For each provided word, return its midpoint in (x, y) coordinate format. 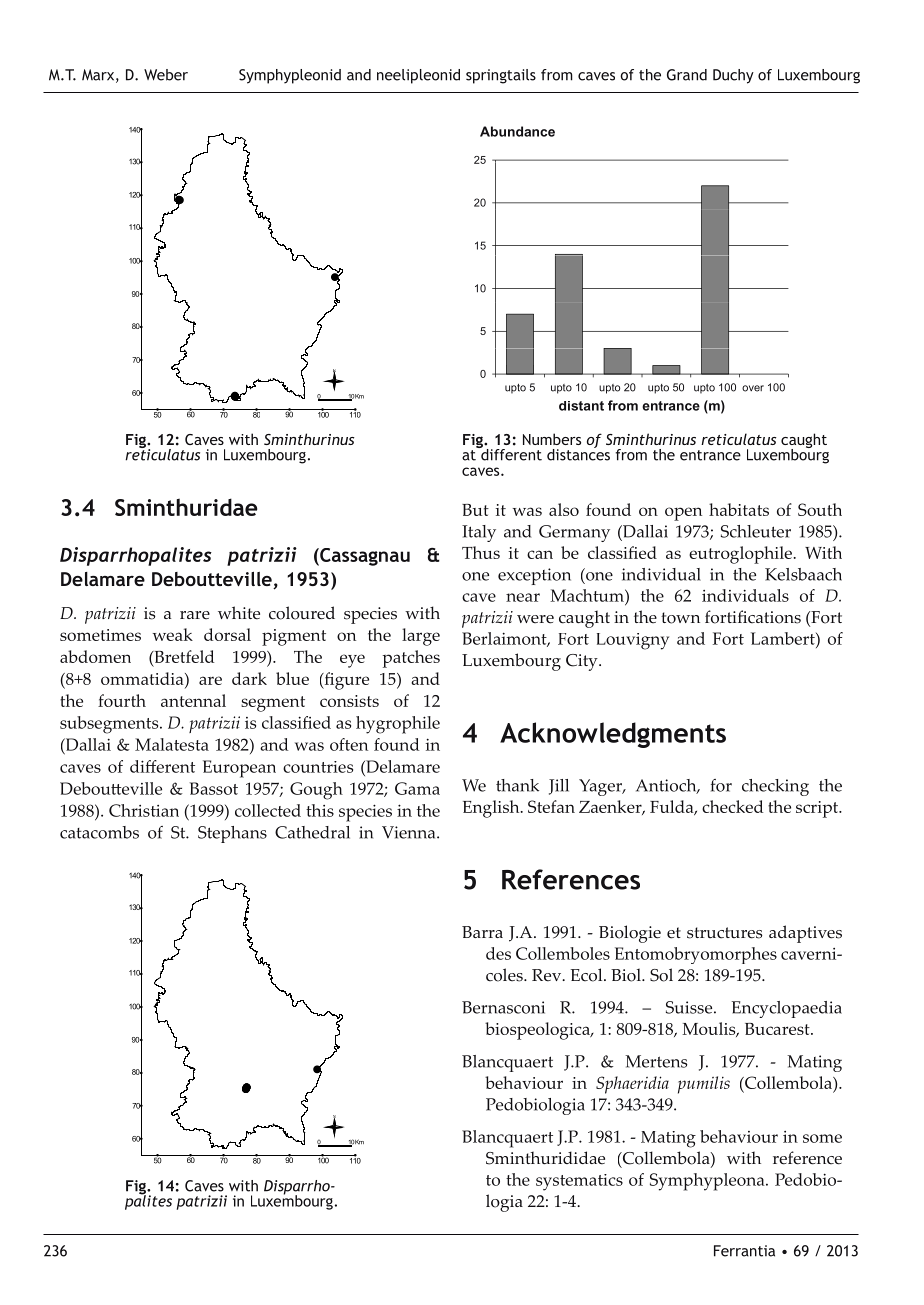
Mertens (656, 1061)
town (680, 618)
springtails (501, 76)
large (421, 637)
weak (173, 634)
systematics (579, 1182)
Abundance (517, 131)
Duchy (733, 76)
